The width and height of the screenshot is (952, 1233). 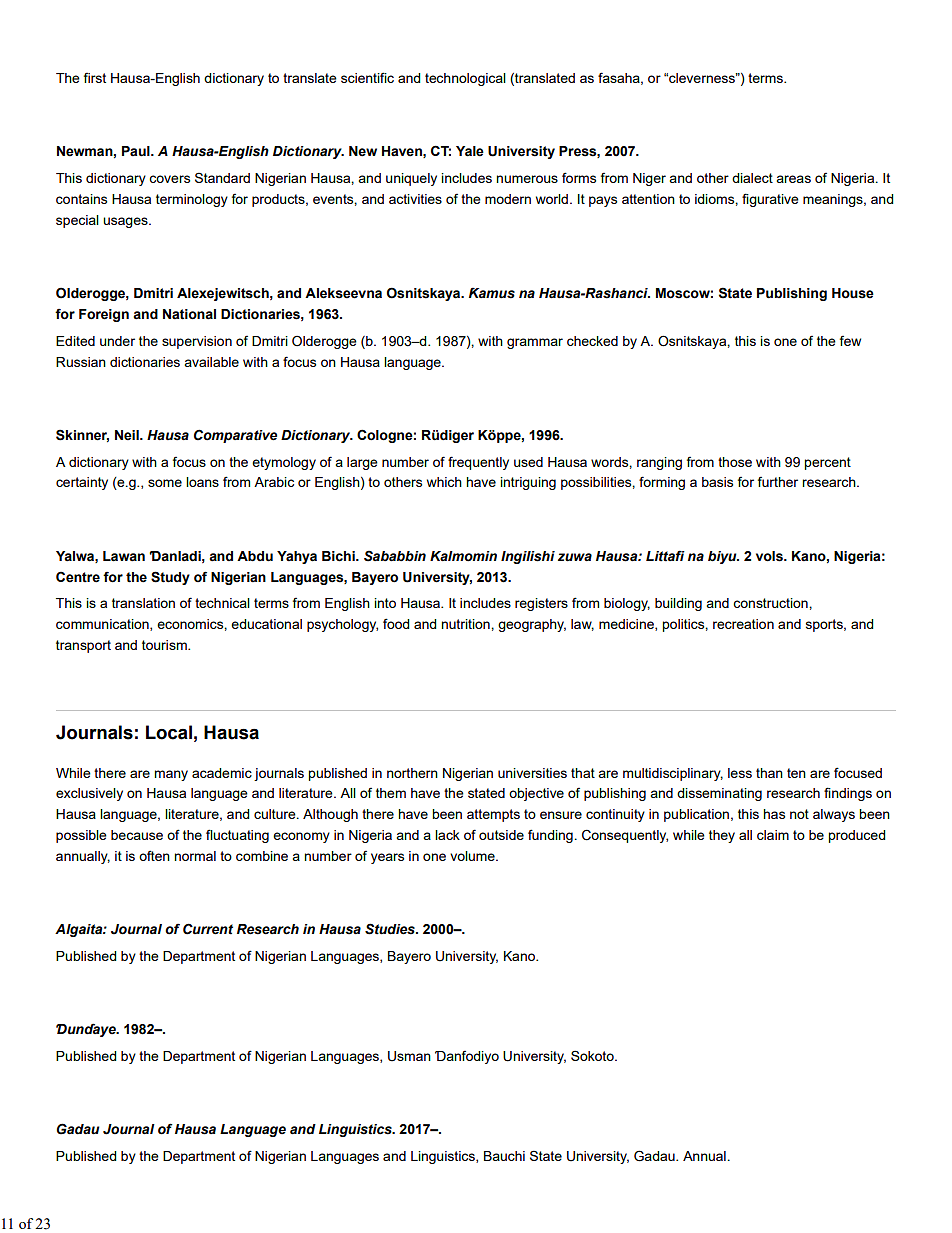 What do you see at coordinates (169, 732) in the screenshot?
I see `Local` at bounding box center [169, 732].
